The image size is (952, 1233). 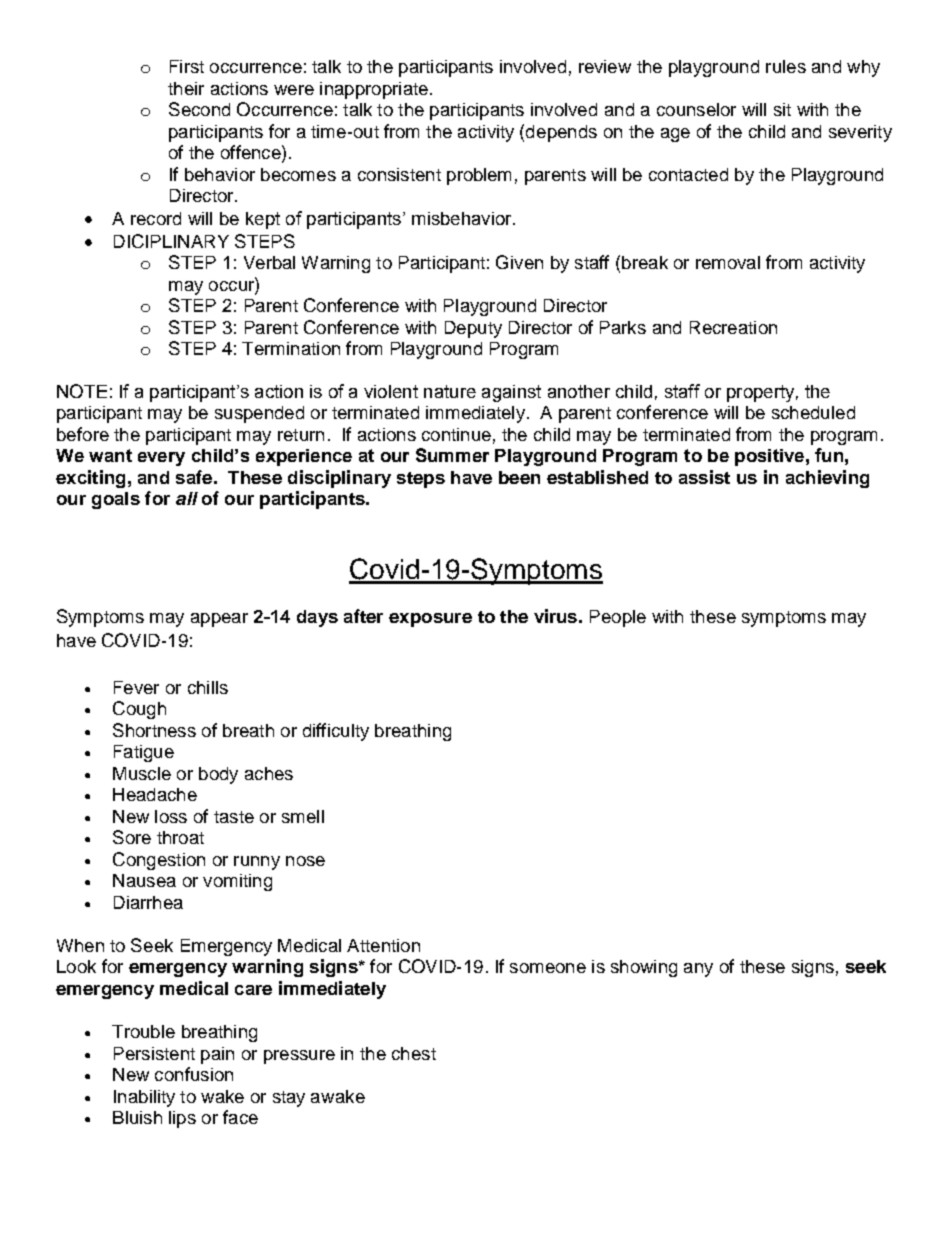 I want to click on exposure, so click(x=430, y=620).
